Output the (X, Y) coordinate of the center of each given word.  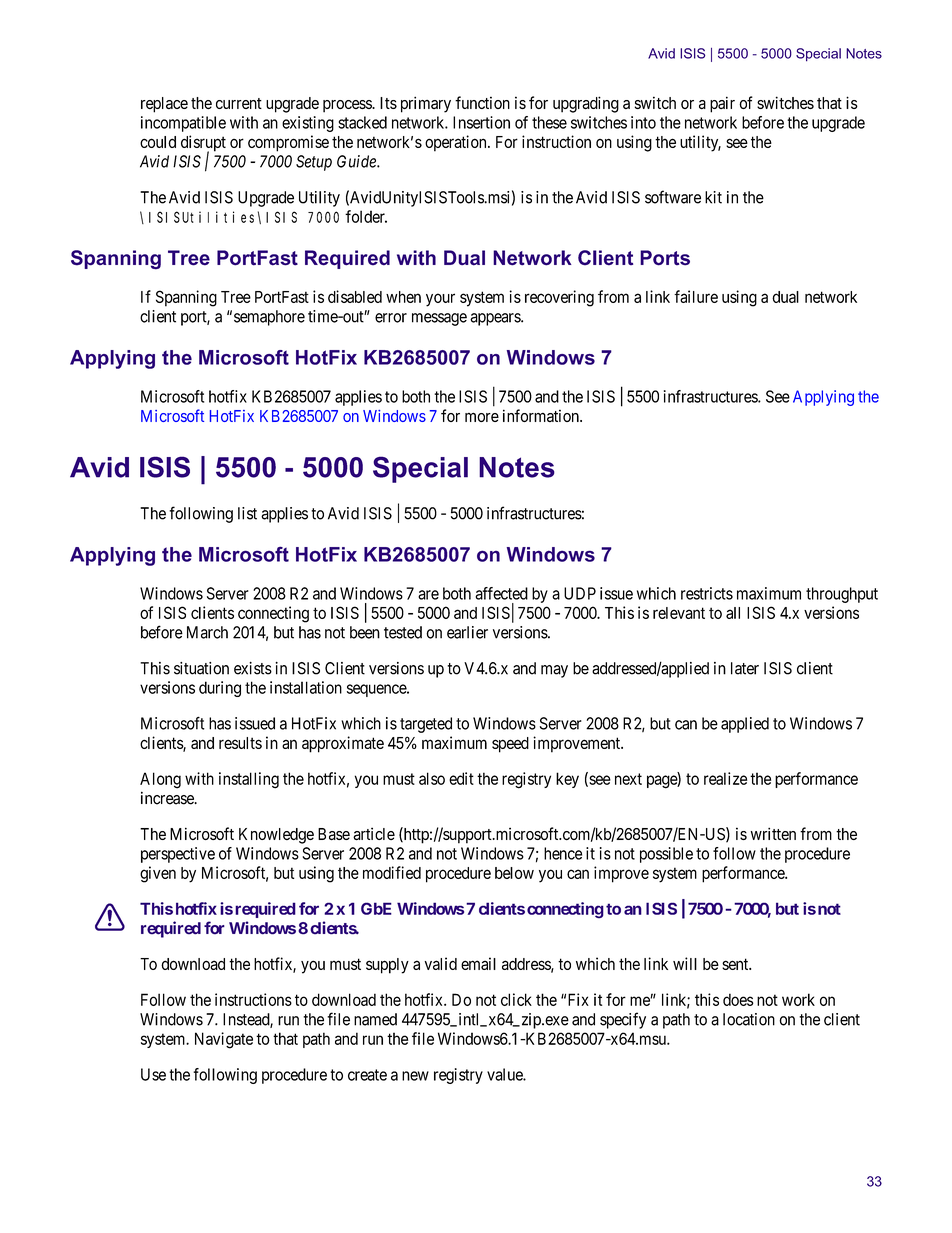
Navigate (224, 1040)
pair (722, 104)
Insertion (481, 122)
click (516, 999)
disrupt (203, 144)
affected (501, 593)
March (207, 632)
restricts (707, 593)
